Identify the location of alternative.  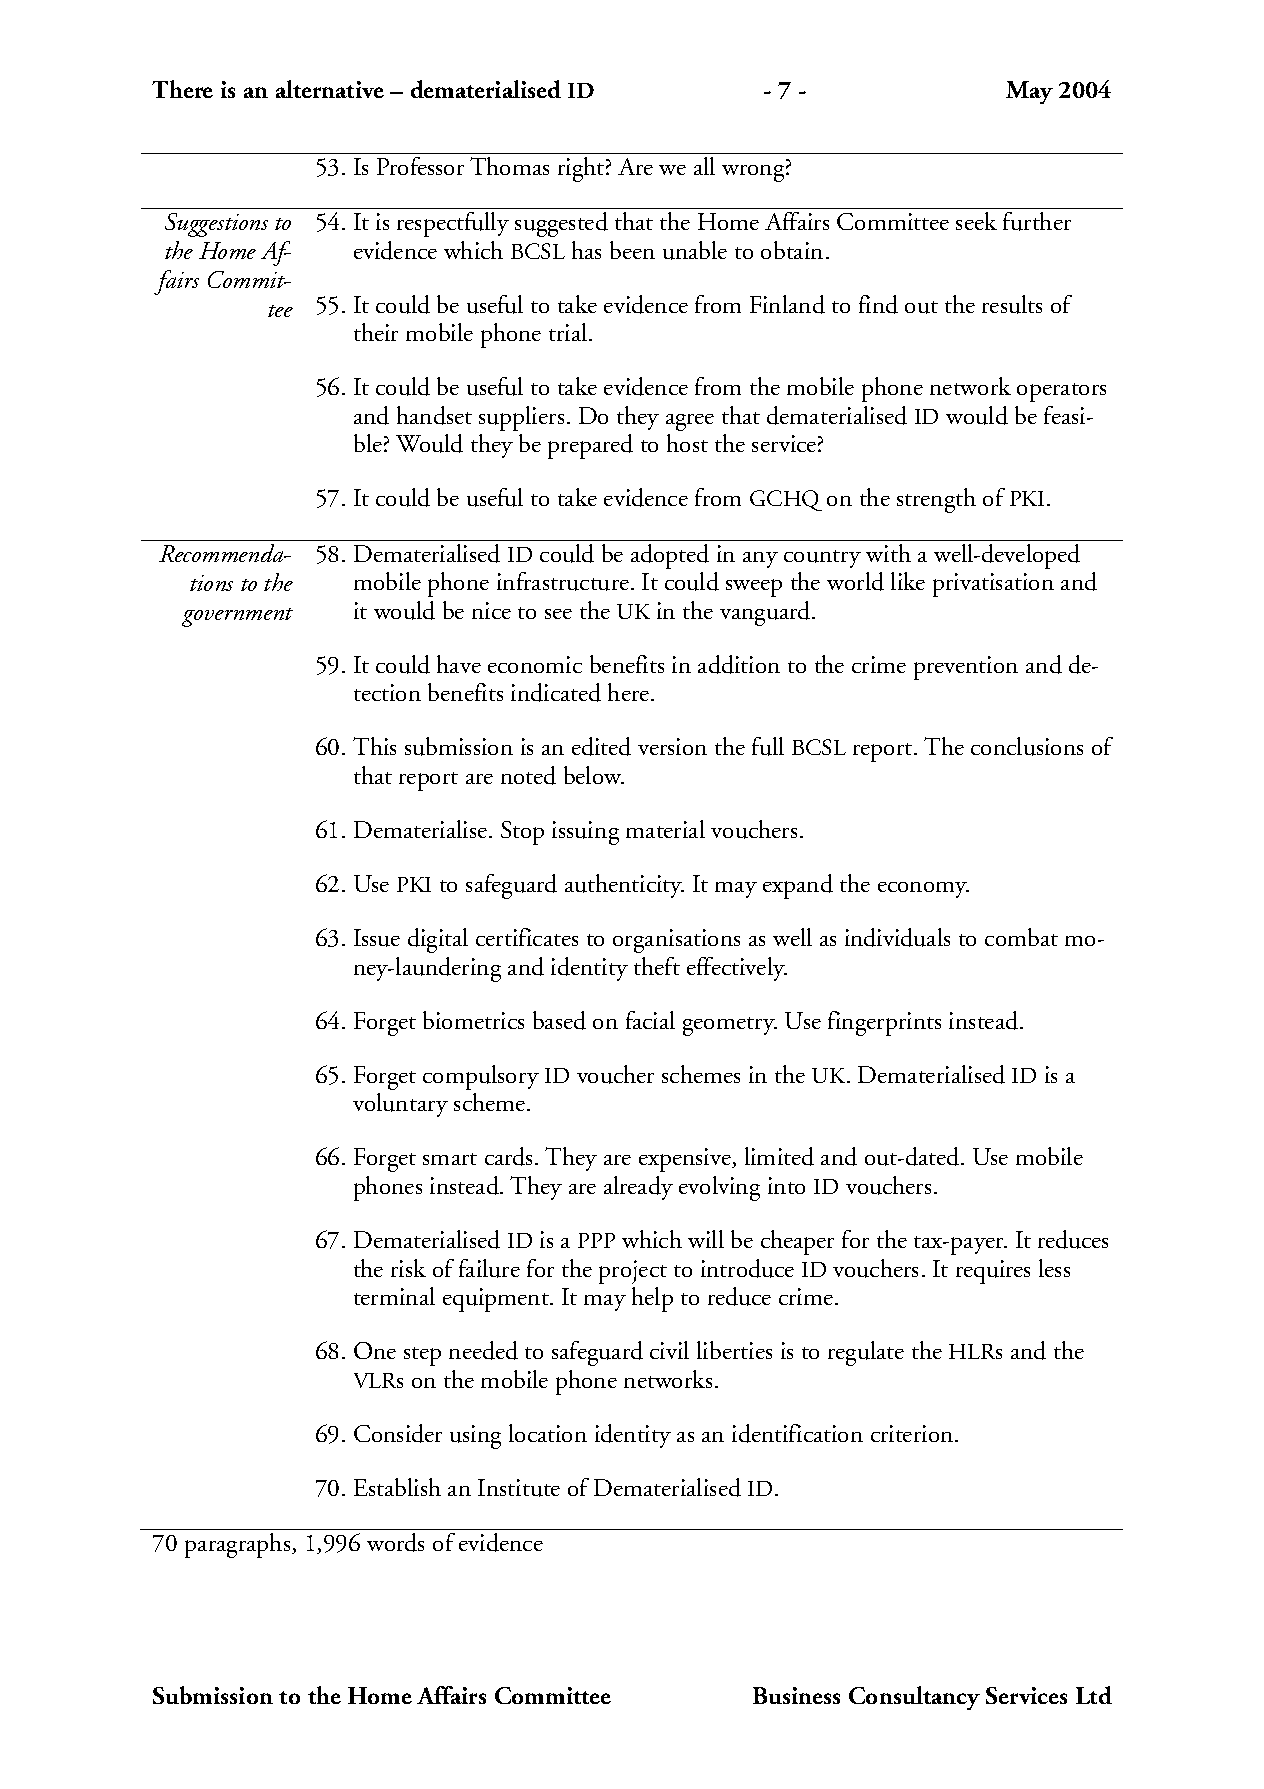
(330, 89).
